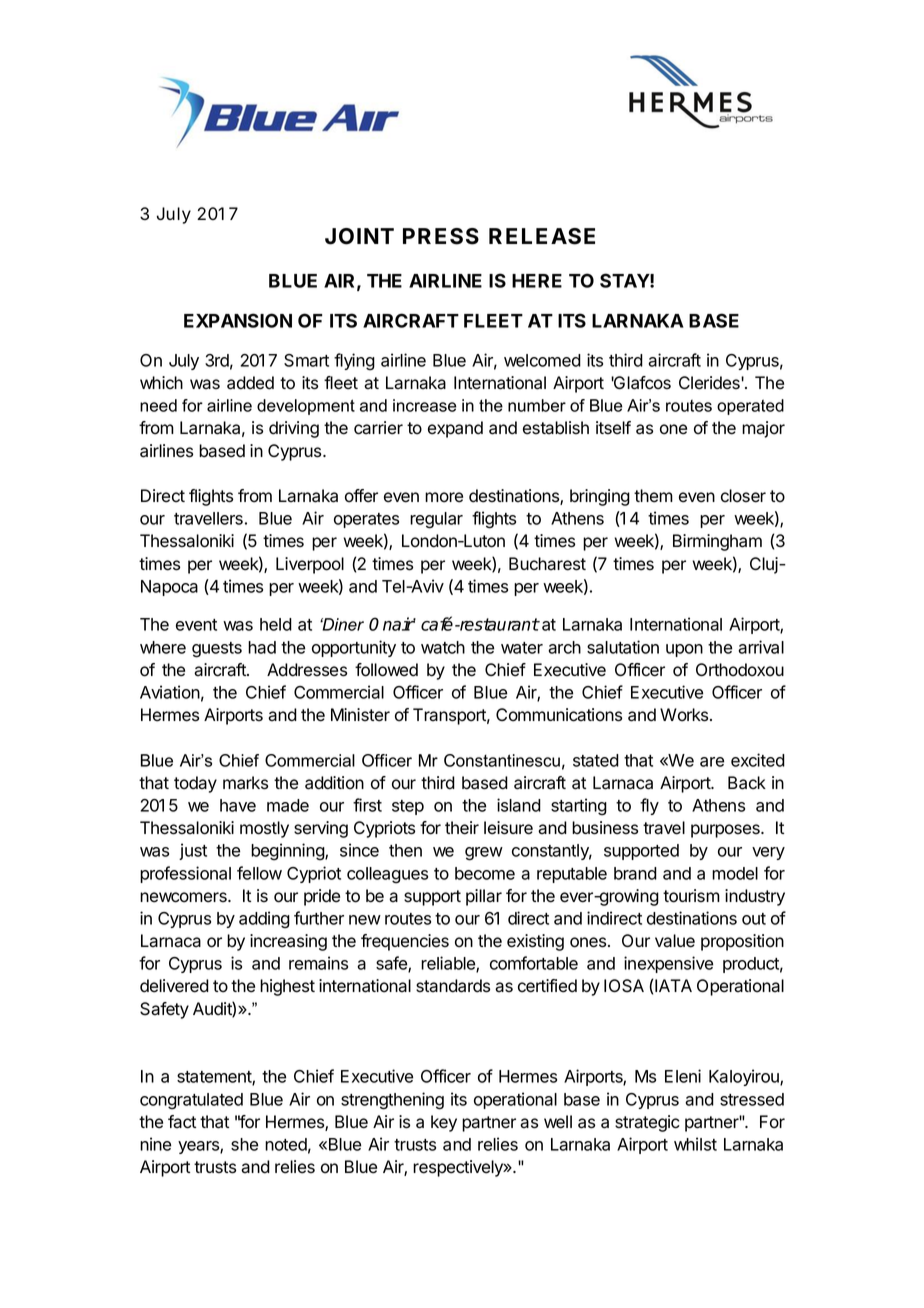 The width and height of the page is (924, 1308). I want to click on them, so click(653, 496).
